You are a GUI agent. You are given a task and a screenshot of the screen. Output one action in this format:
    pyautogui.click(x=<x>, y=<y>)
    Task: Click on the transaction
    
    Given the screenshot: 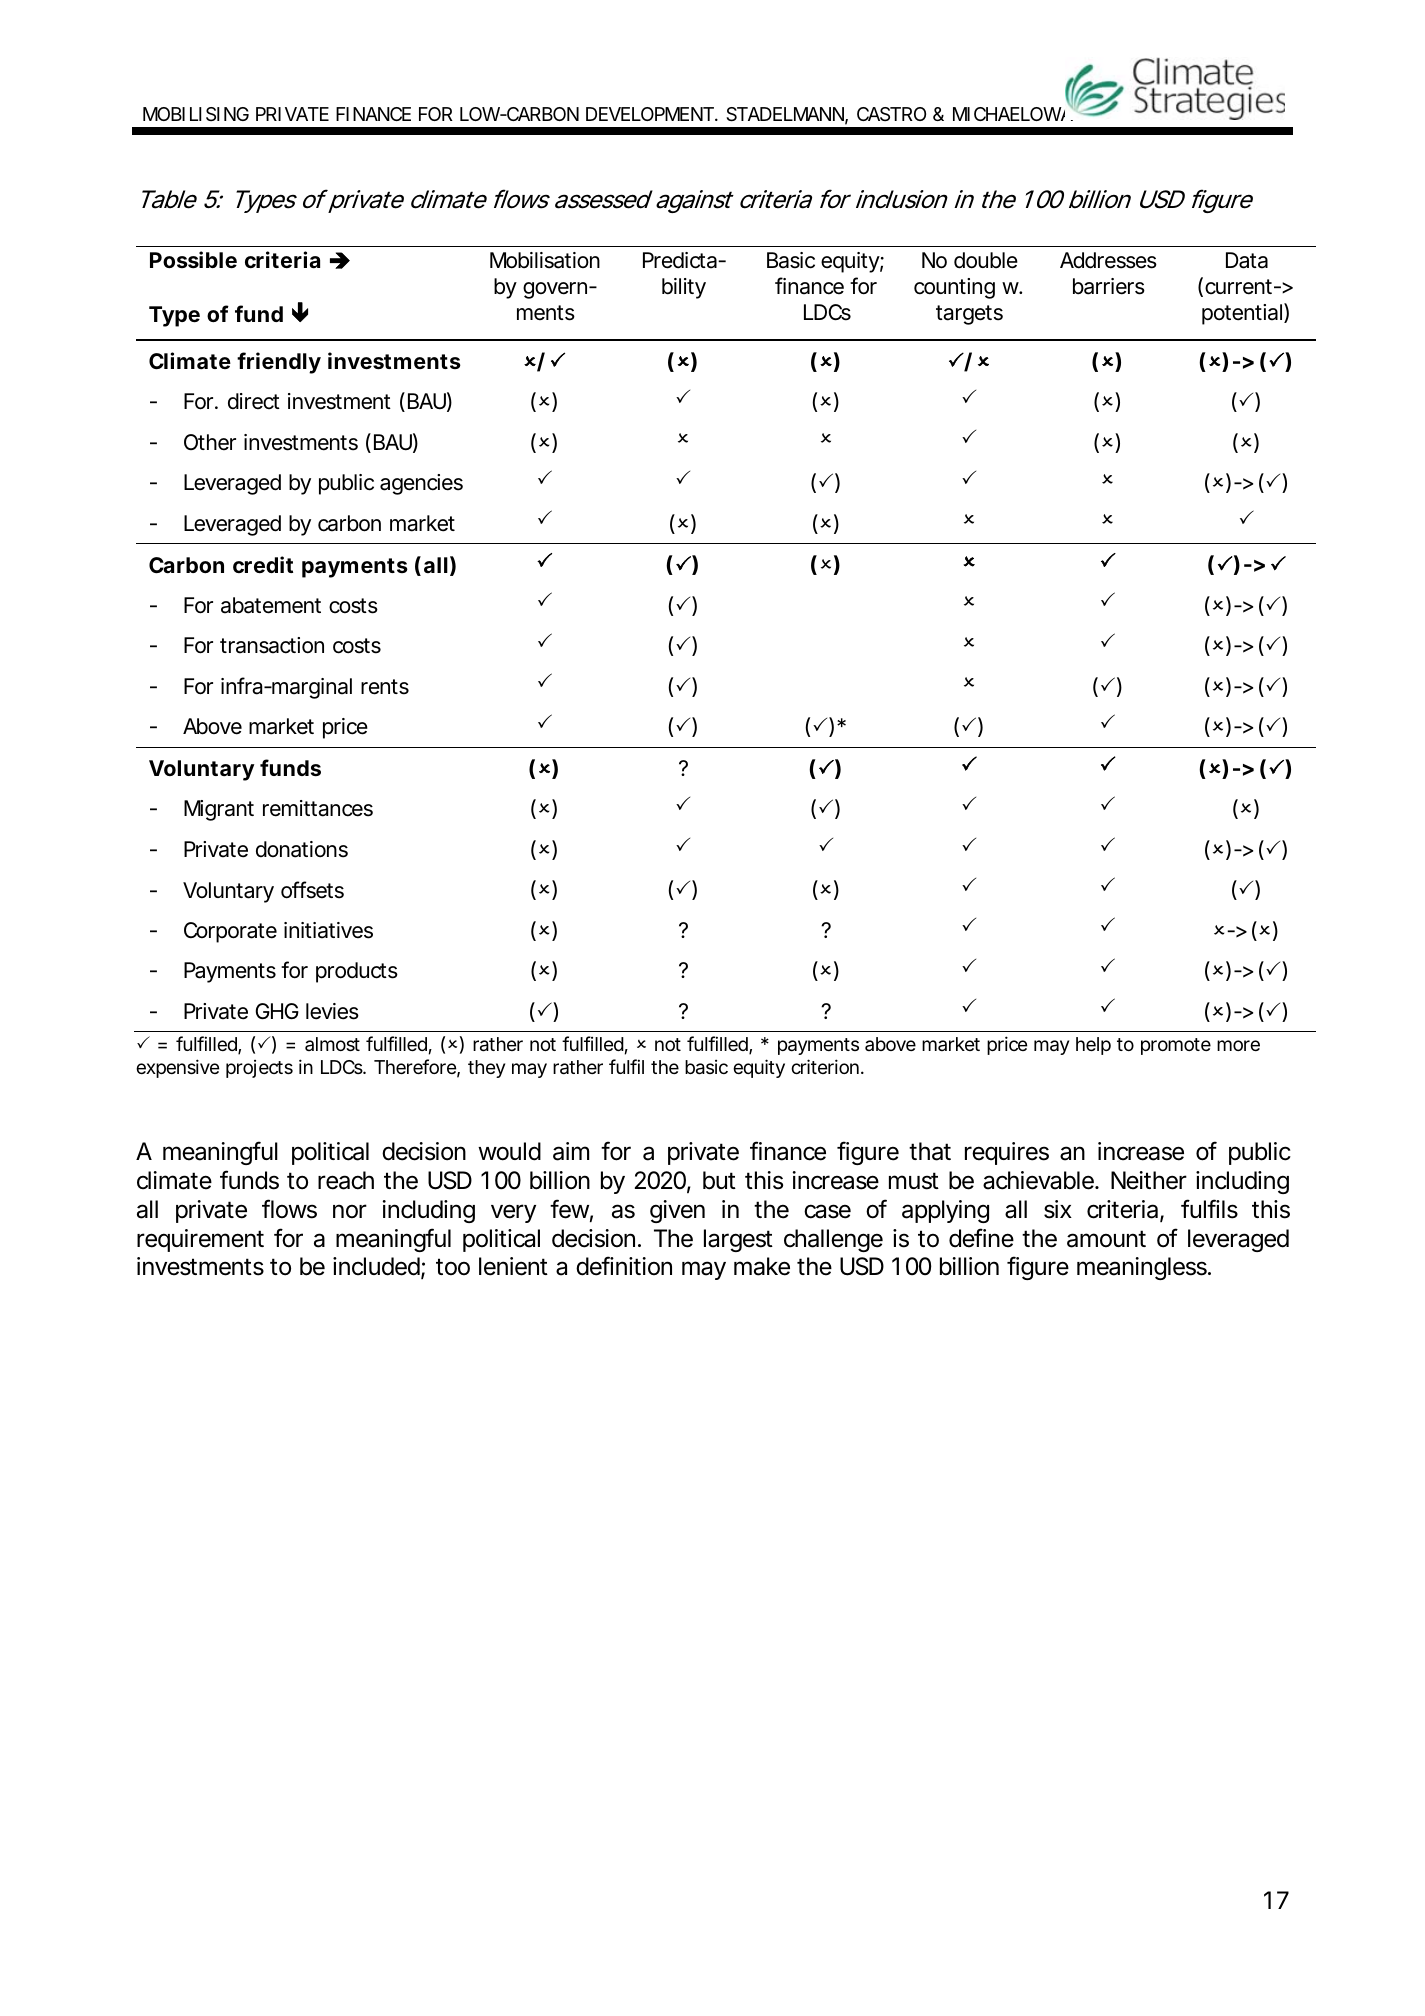 What is the action you would take?
    pyautogui.click(x=272, y=645)
